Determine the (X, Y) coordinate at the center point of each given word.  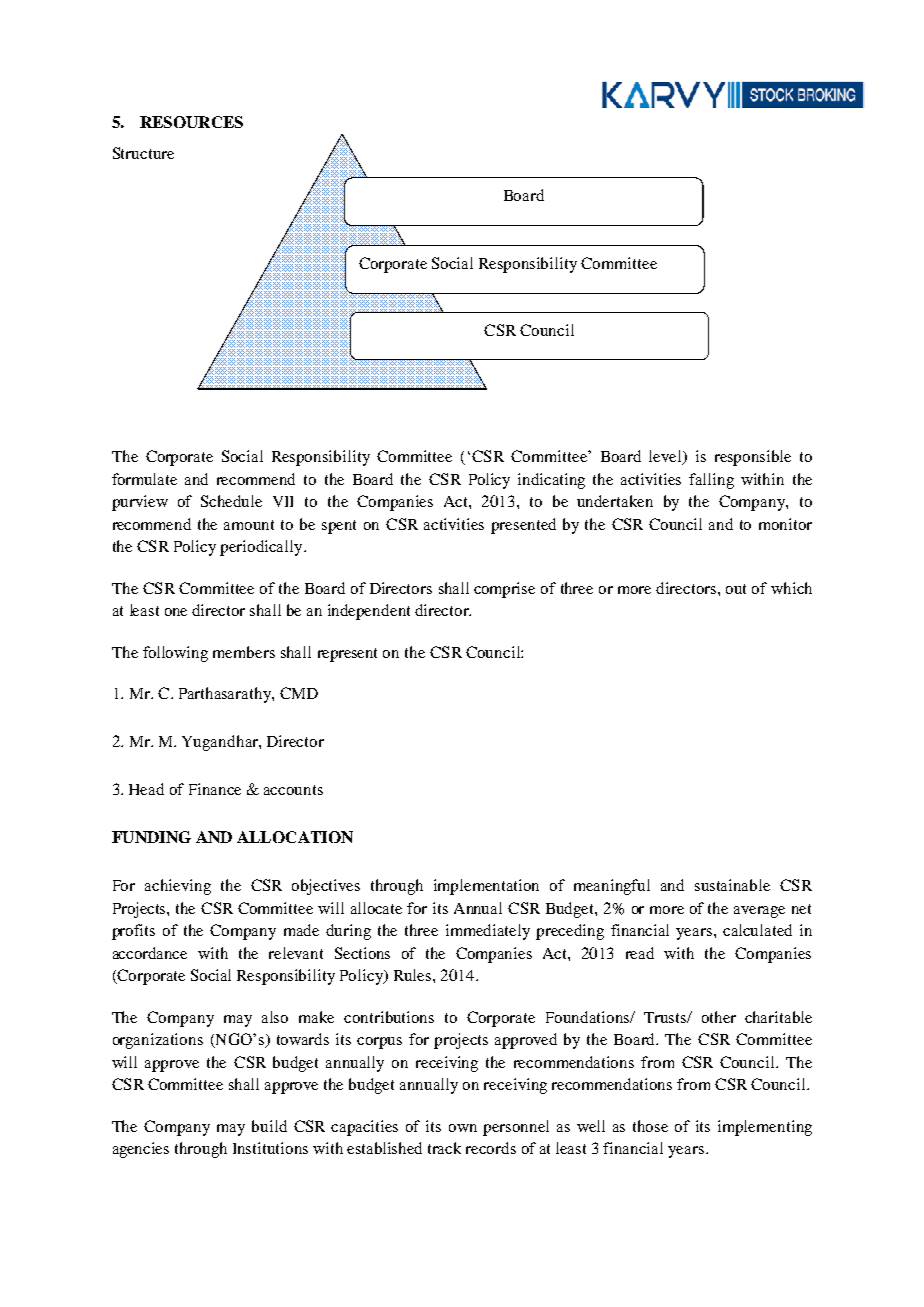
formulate (144, 479)
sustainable (732, 885)
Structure (143, 153)
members (244, 652)
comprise (504, 590)
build (269, 1126)
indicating (551, 481)
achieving (178, 887)
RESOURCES (191, 122)
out (736, 589)
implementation (486, 887)
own (463, 1128)
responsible (753, 458)
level (667, 457)
